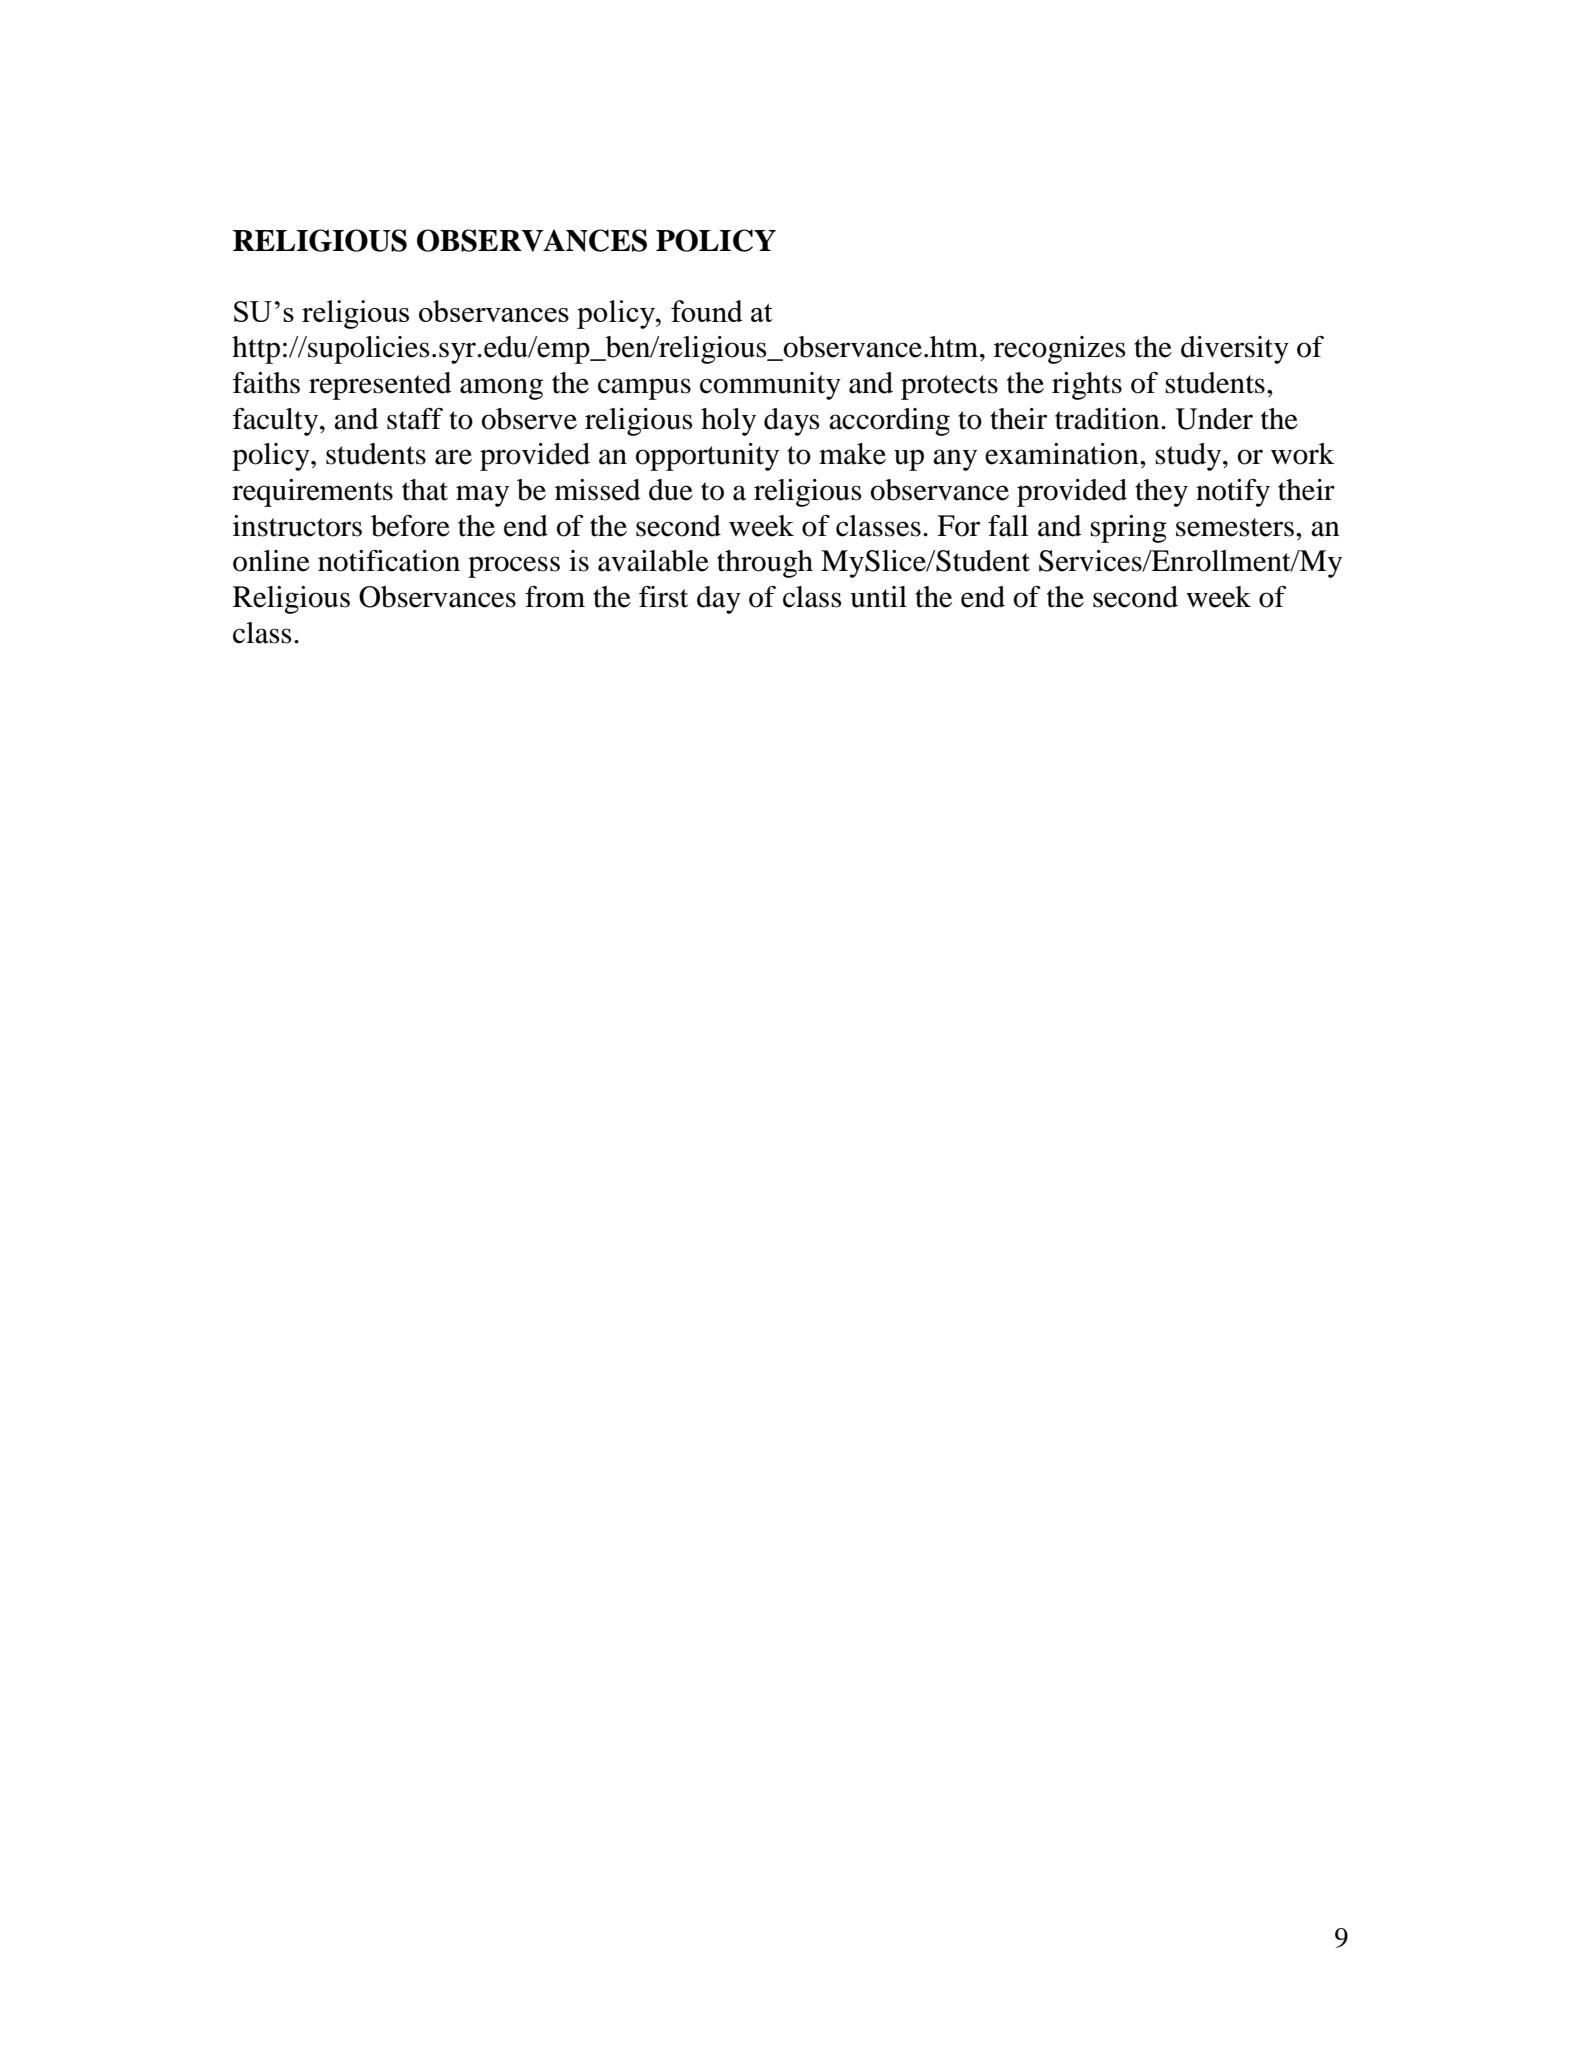  What do you see at coordinates (1235, 350) in the page?
I see `diversity` at bounding box center [1235, 350].
